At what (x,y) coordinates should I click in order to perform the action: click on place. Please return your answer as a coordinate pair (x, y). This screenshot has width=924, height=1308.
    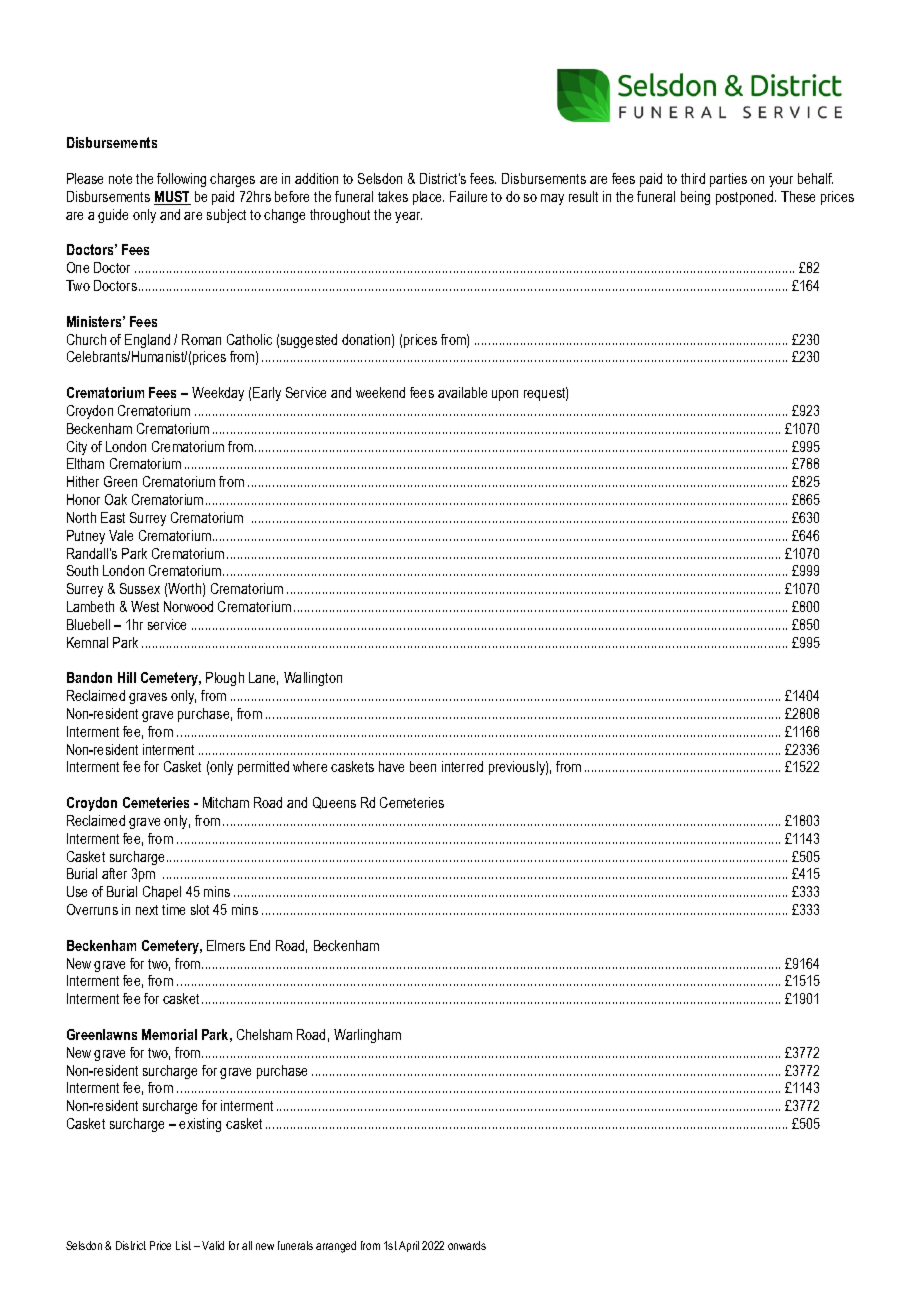
    Looking at the image, I should click on (428, 198).
